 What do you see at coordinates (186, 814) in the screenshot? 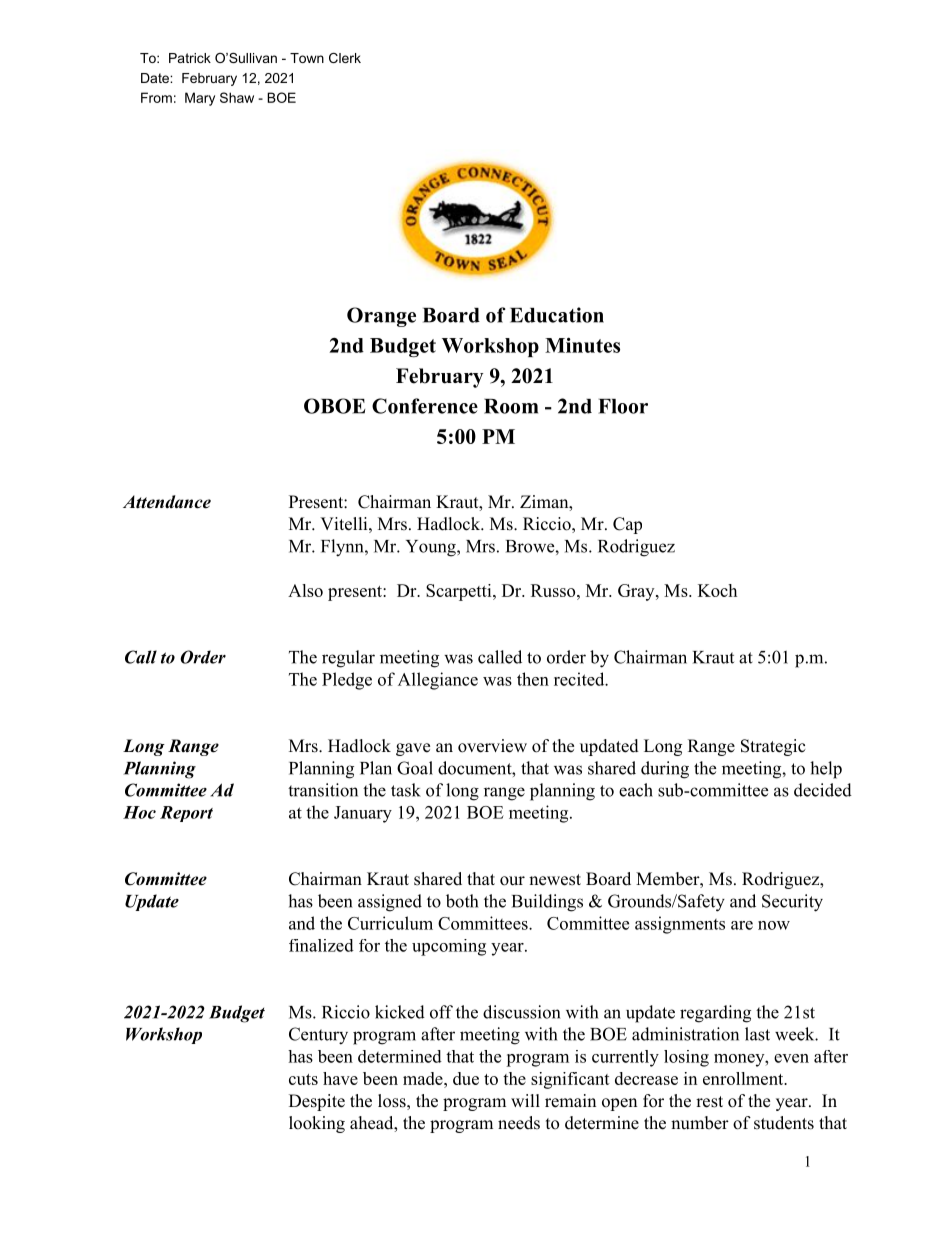
I see `Report` at bounding box center [186, 814].
